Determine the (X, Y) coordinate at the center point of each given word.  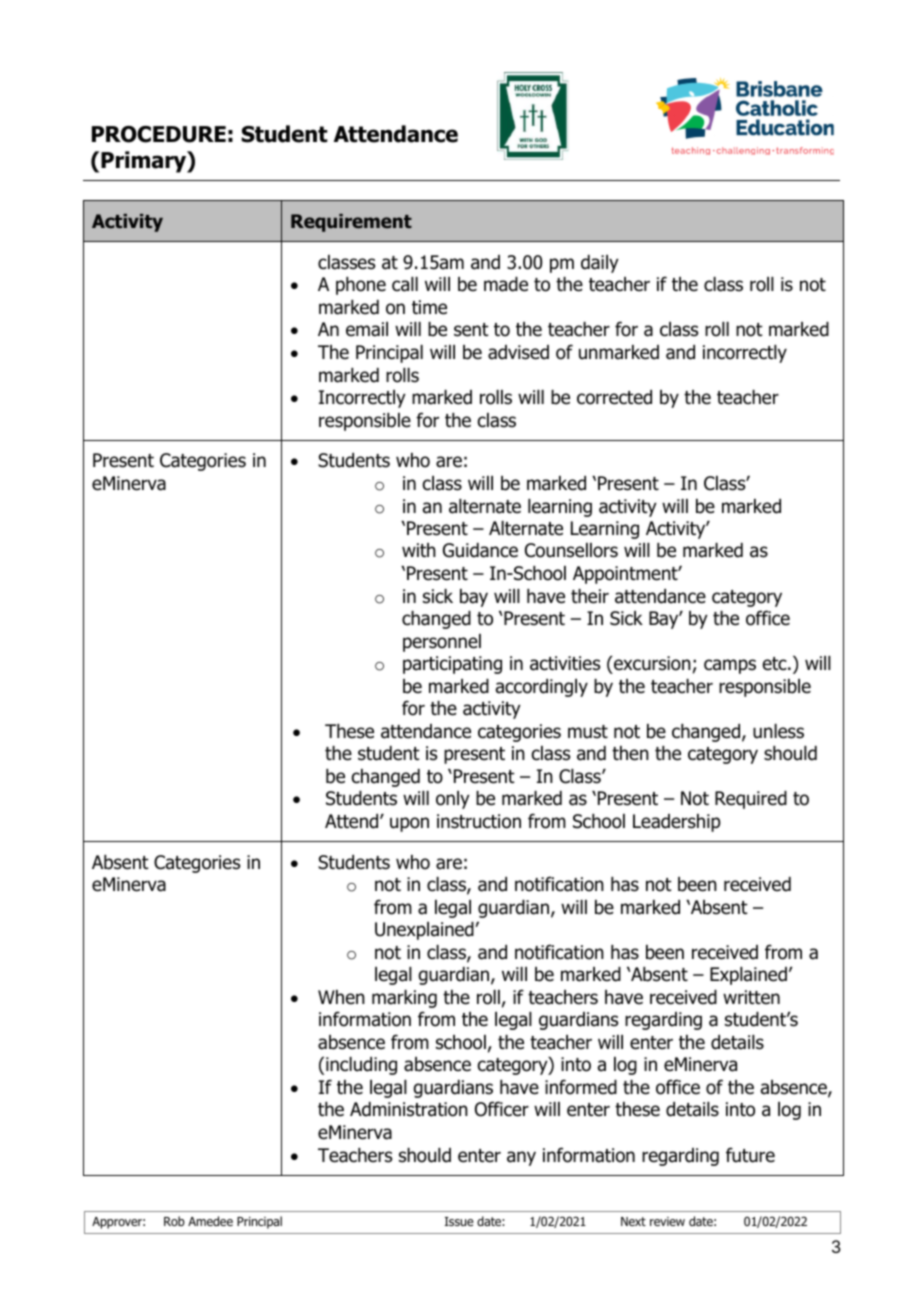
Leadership (677, 823)
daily (600, 264)
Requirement (351, 223)
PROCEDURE (159, 134)
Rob (174, 1221)
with (419, 550)
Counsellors (571, 550)
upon (409, 824)
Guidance (480, 550)
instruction (479, 821)
